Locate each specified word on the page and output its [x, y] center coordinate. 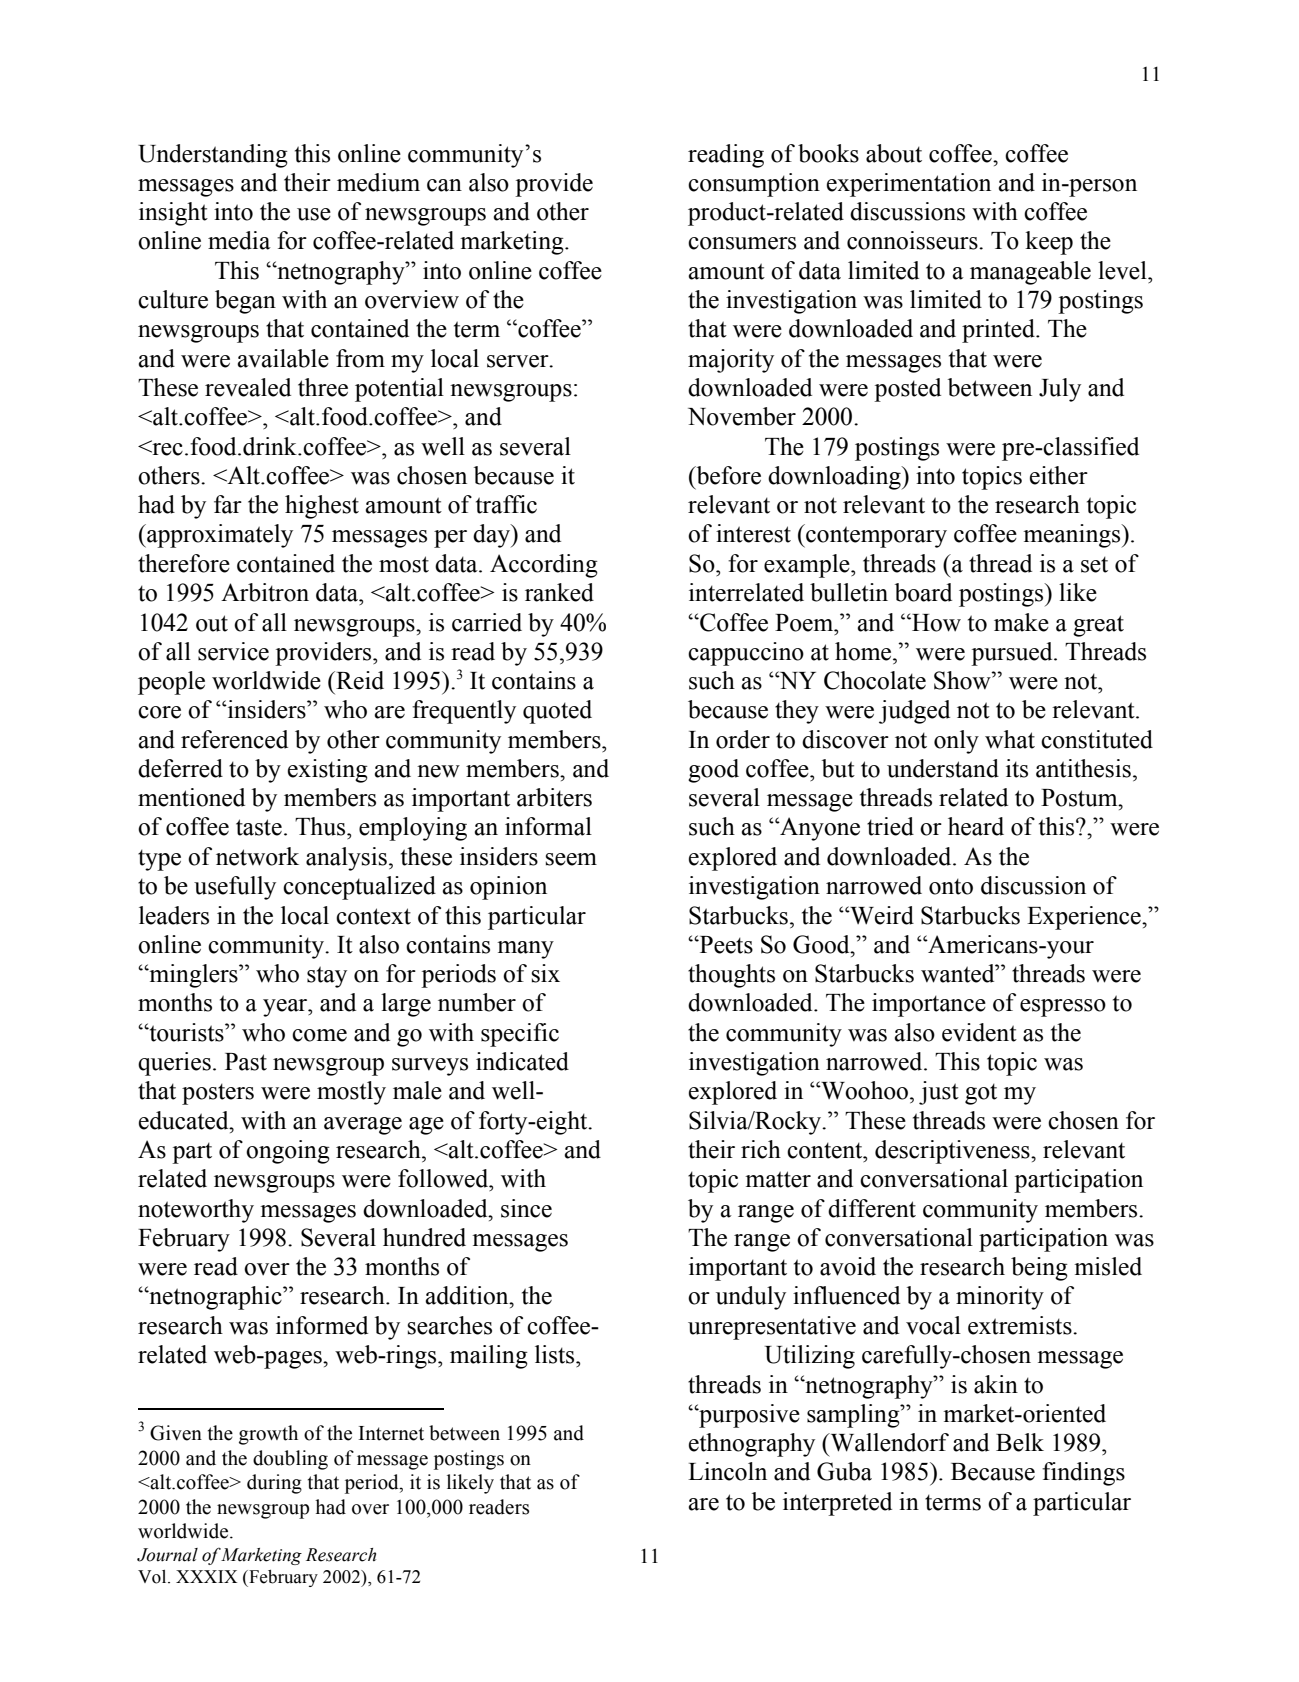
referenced [234, 739]
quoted [557, 712]
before [727, 475]
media [239, 240]
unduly [751, 1298]
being [1039, 1269]
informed [322, 1325]
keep [1049, 243]
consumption [754, 185]
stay [327, 977]
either [1059, 475]
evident [979, 1032]
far [228, 504]
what [1010, 739]
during [274, 1484]
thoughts [731, 976]
